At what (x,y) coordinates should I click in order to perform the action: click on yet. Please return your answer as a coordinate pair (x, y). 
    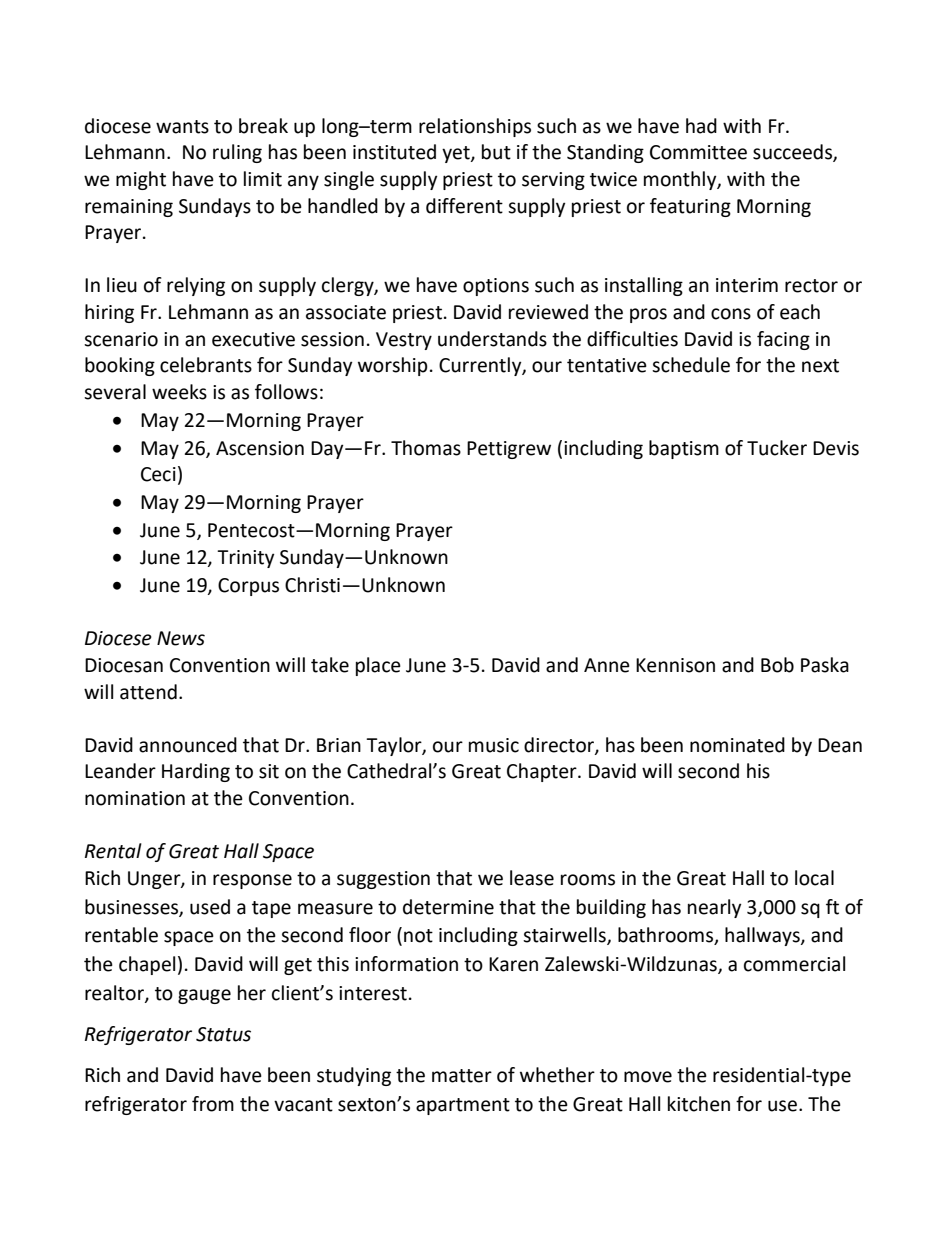
    Looking at the image, I should click on (457, 154).
